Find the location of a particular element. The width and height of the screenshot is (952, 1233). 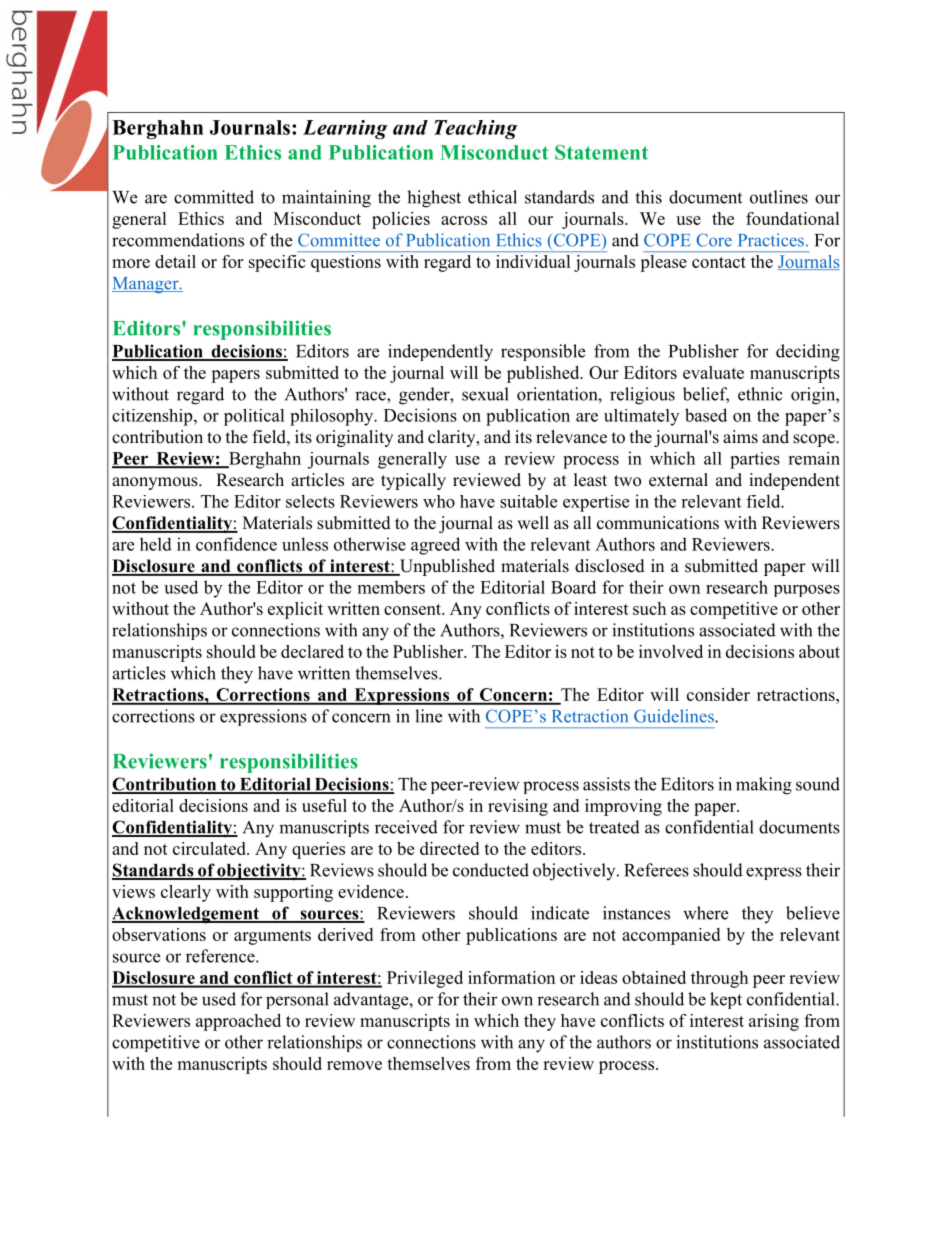

confidence is located at coordinates (236, 544).
